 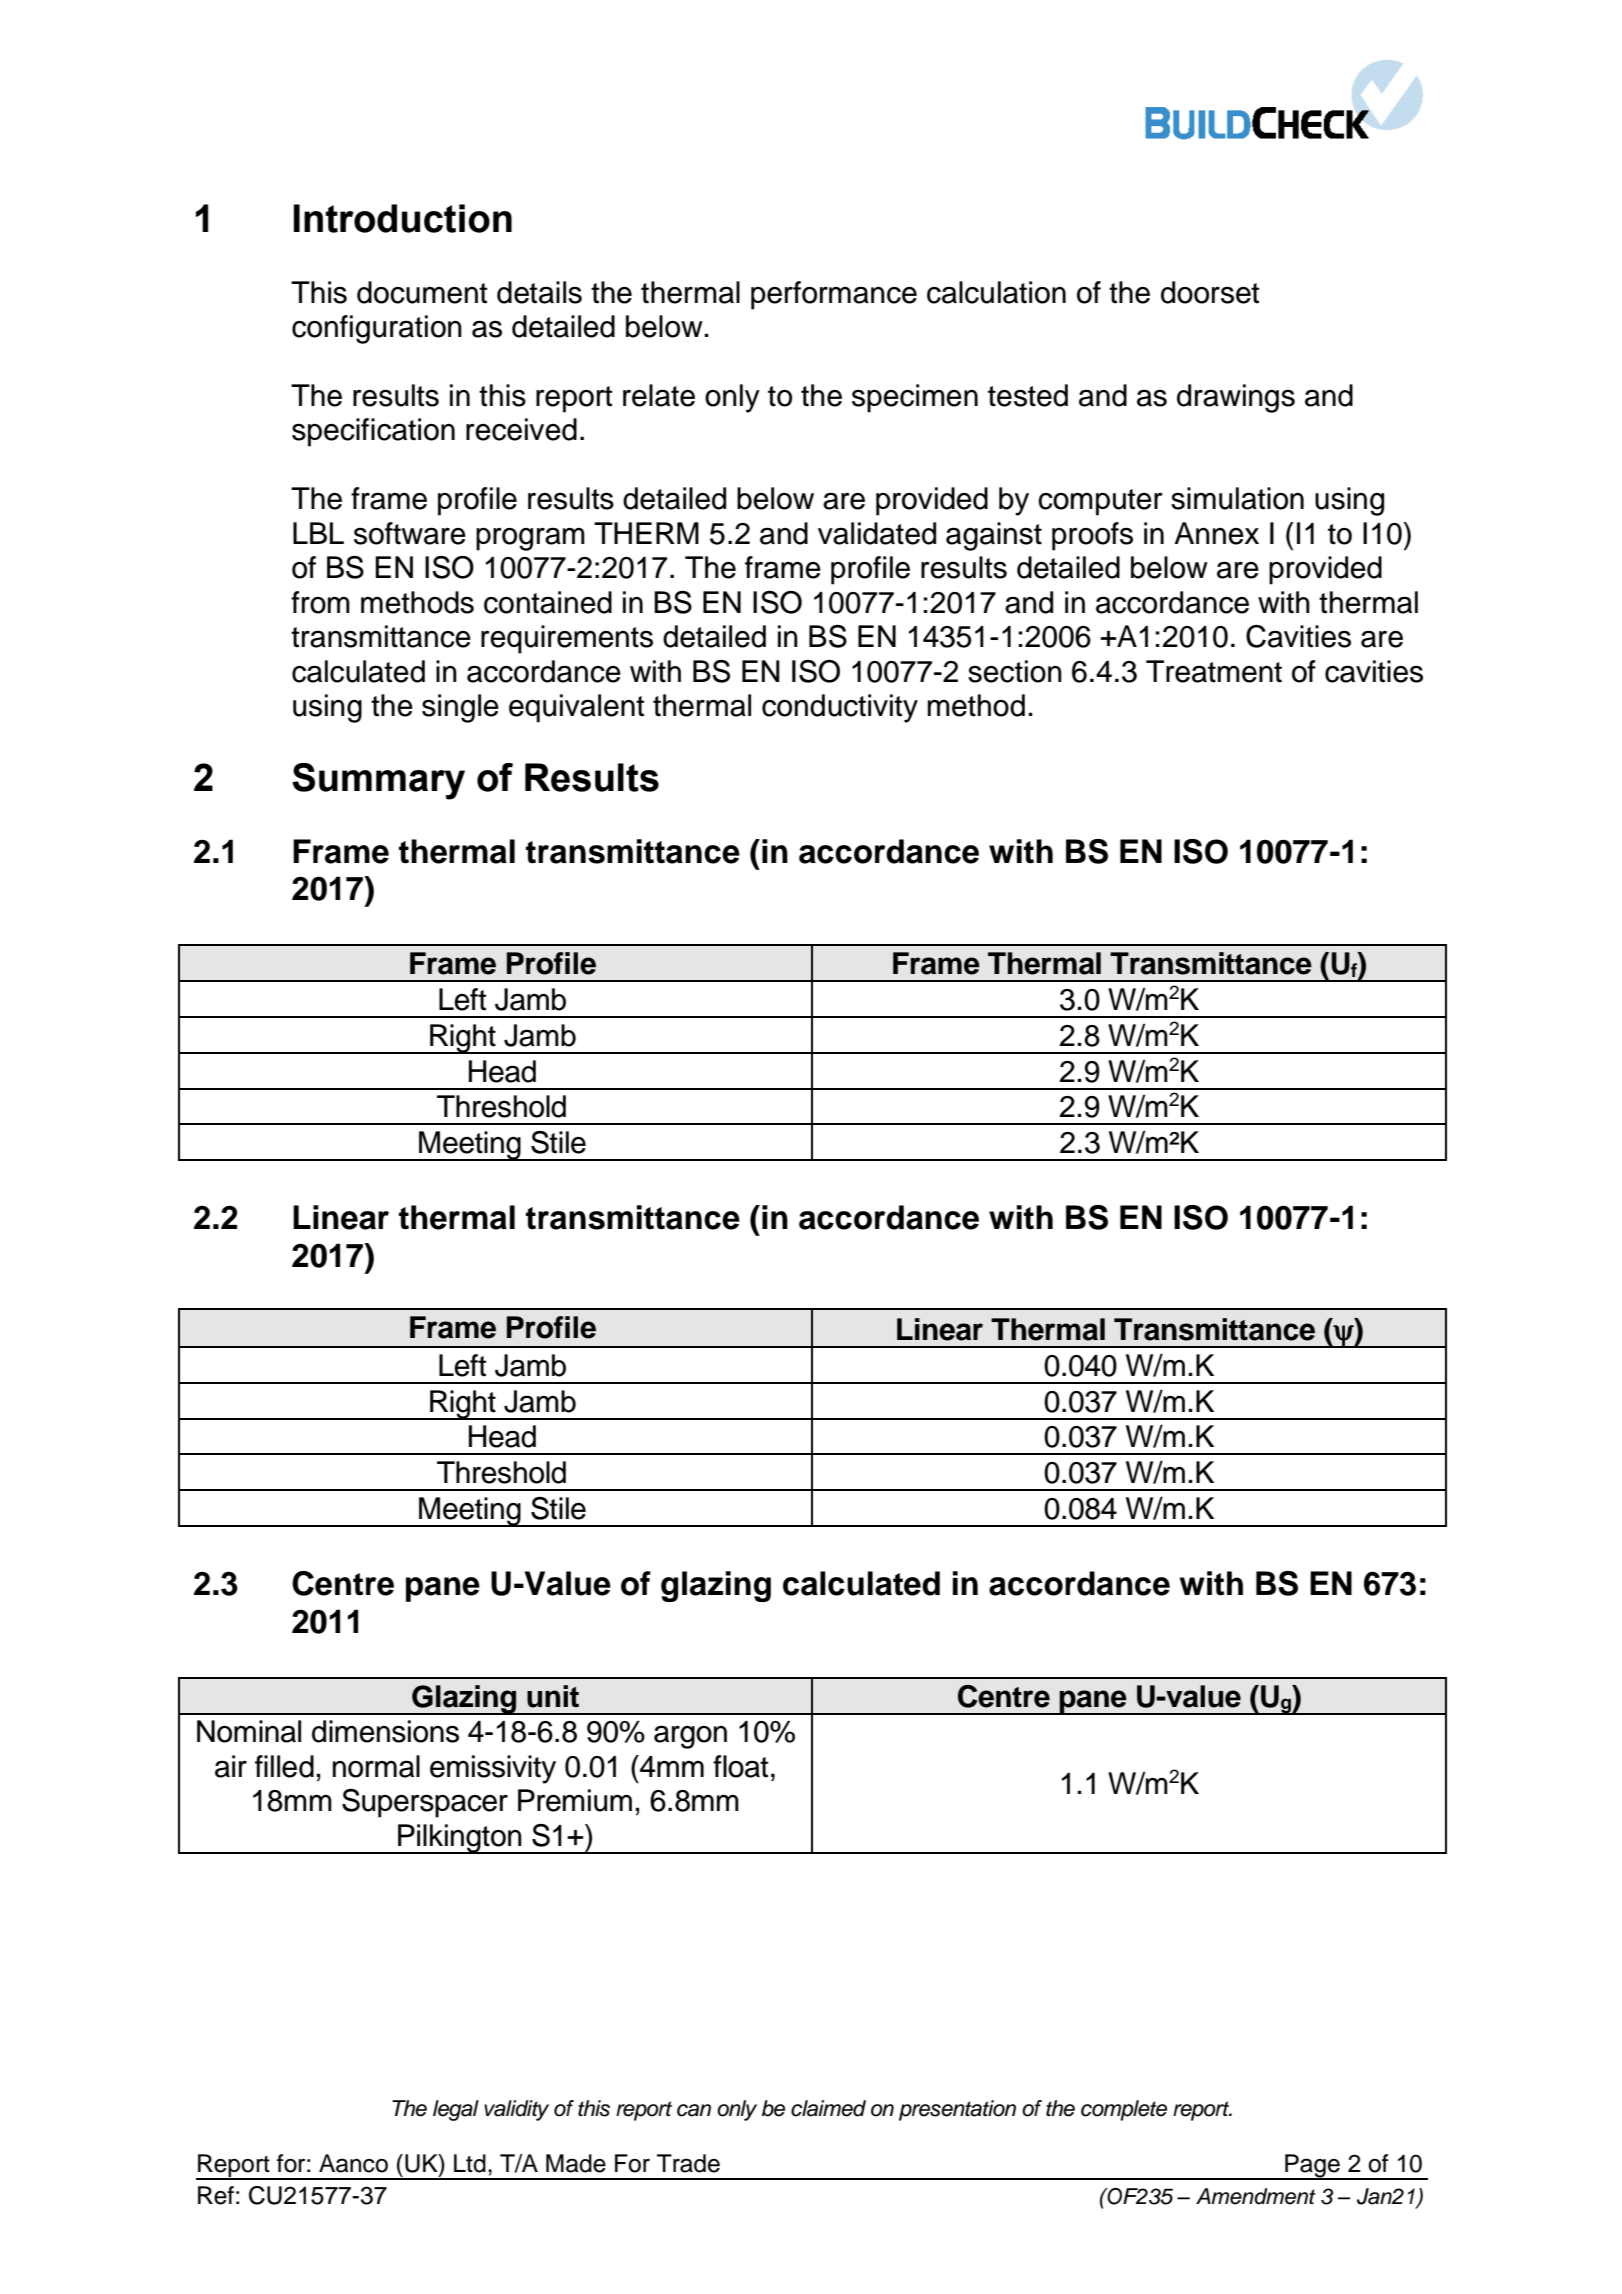 I want to click on Summary, so click(x=378, y=781).
